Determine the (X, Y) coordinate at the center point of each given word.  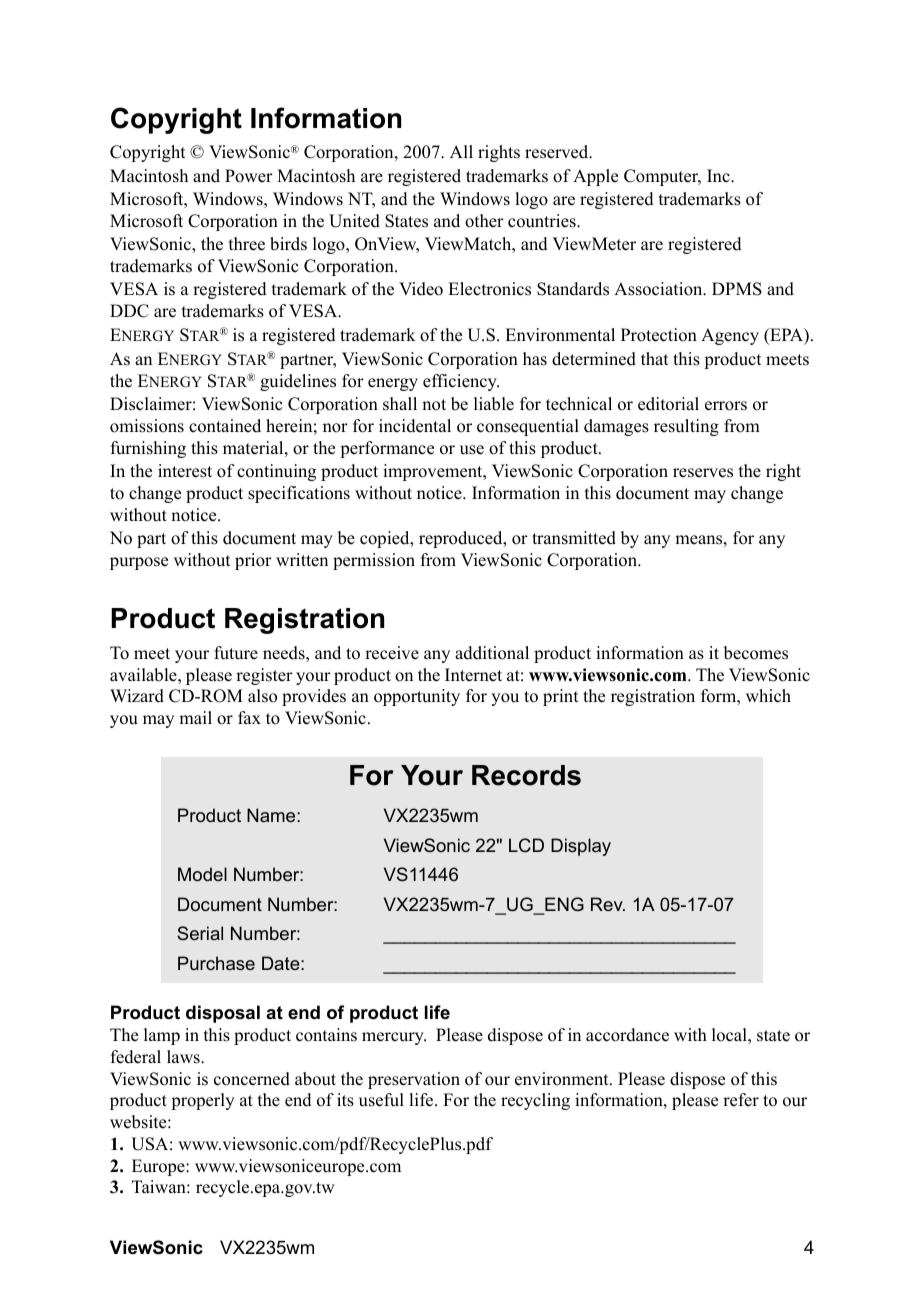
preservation (414, 1080)
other (484, 221)
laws (184, 1057)
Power (249, 176)
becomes (756, 653)
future (236, 653)
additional (492, 653)
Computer (662, 177)
